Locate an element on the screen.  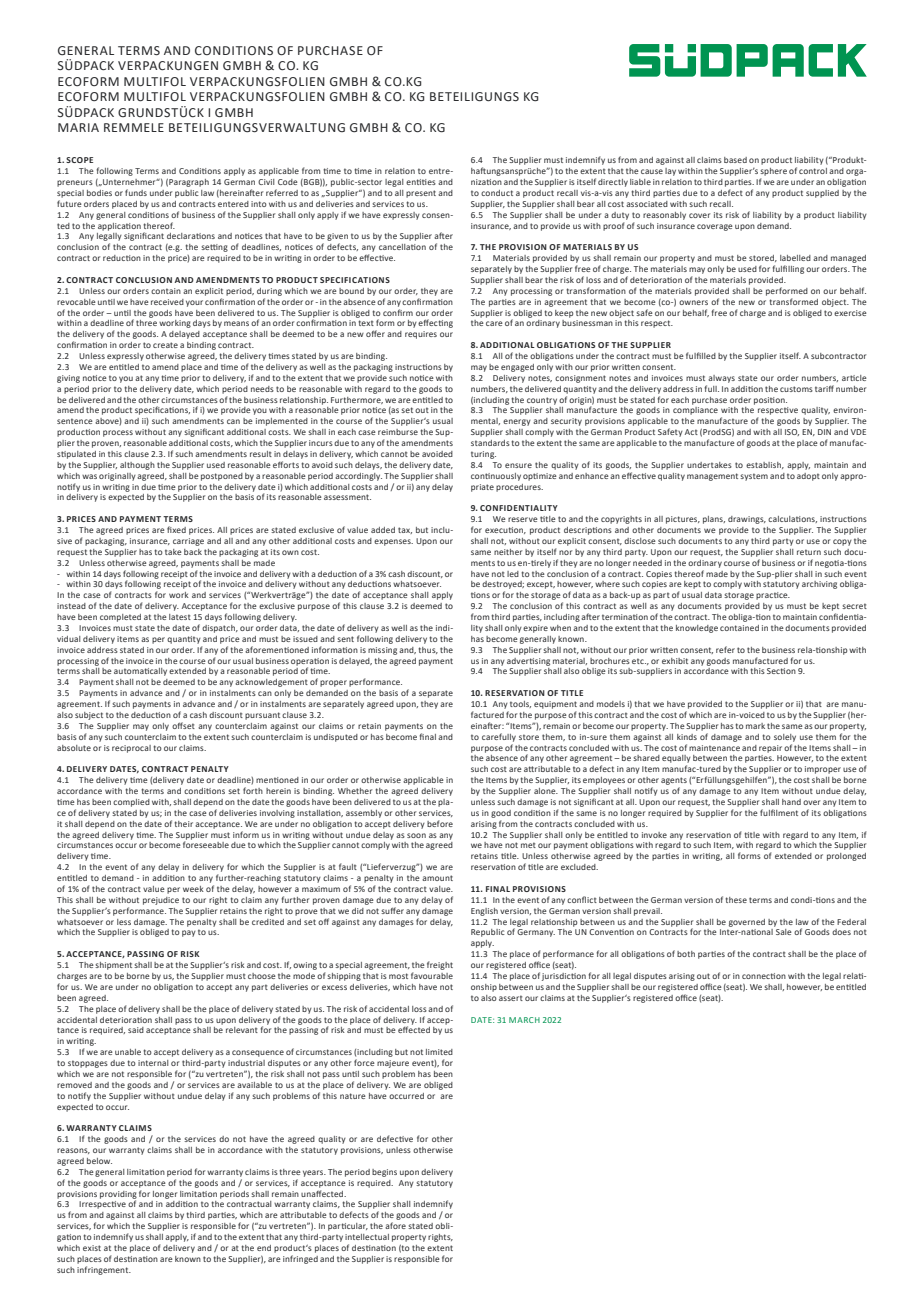
exist is located at coordinates (92, 1248).
